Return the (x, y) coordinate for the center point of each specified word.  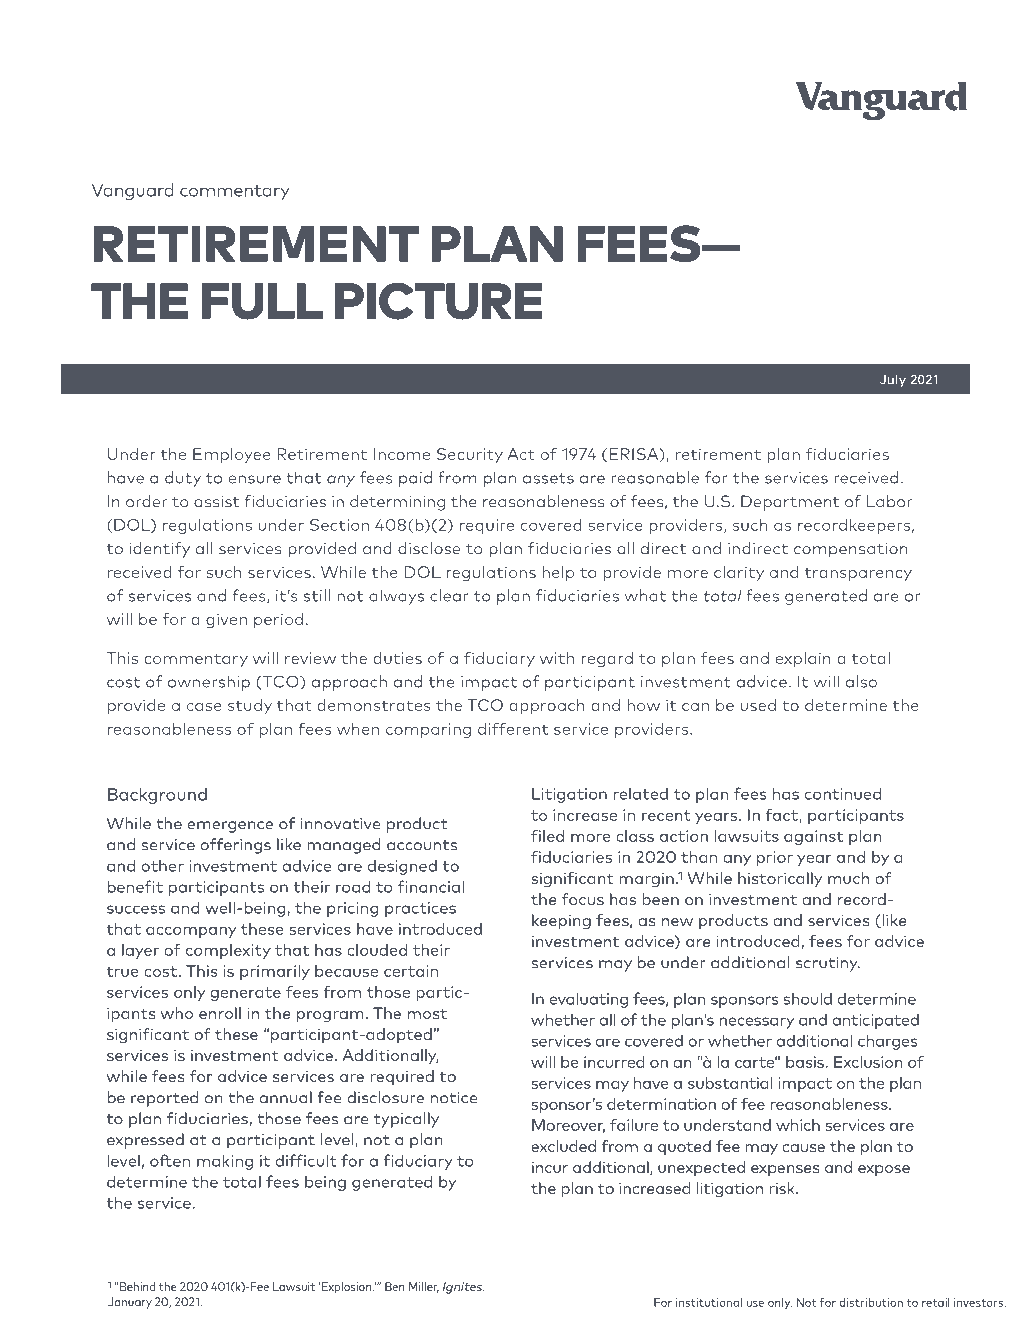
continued (843, 793)
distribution (871, 1302)
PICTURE (439, 301)
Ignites (463, 1288)
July (893, 380)
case (204, 707)
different (513, 728)
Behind (136, 1286)
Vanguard (132, 192)
